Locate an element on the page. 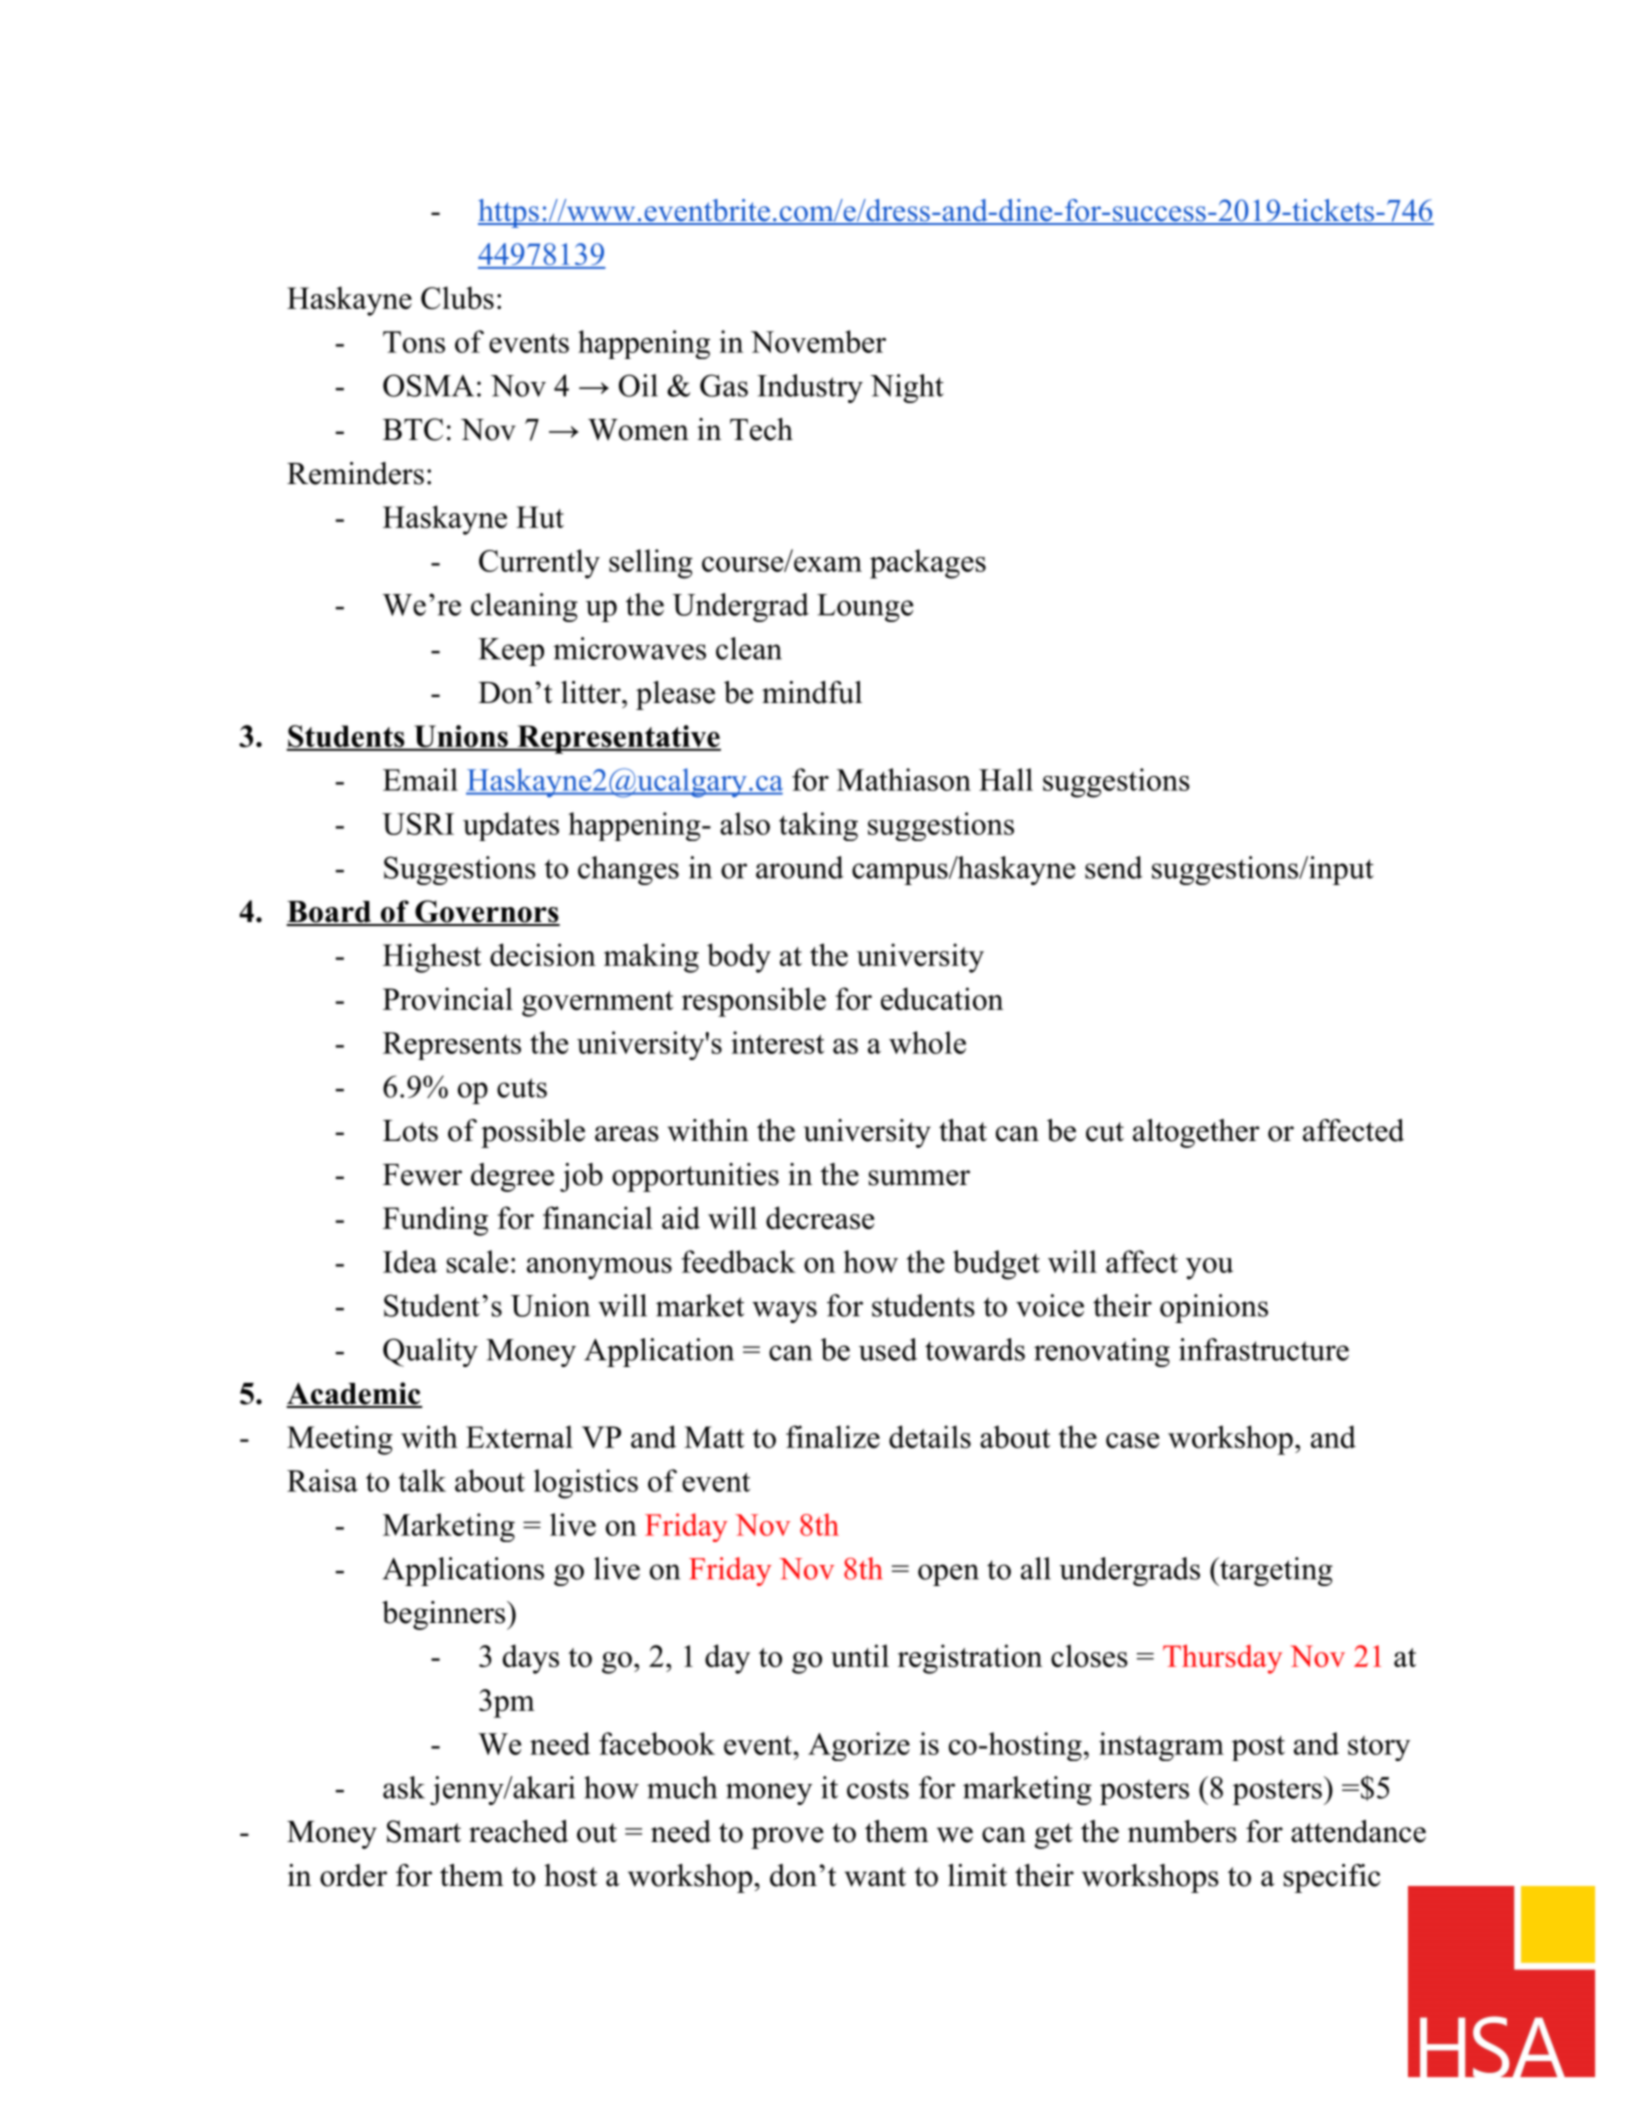 The image size is (1625, 2103). Tons is located at coordinates (414, 342).
